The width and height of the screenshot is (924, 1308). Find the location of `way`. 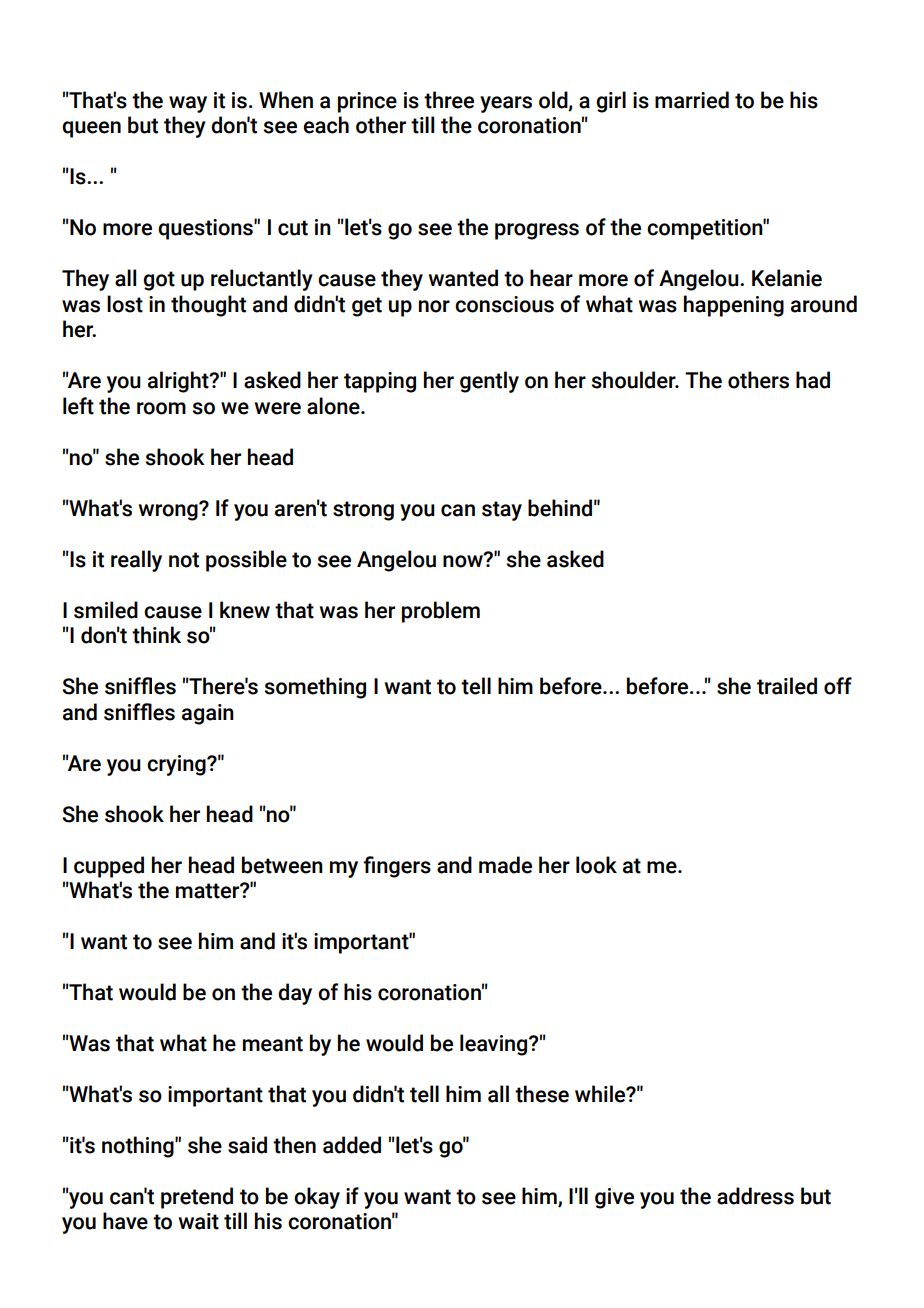

way is located at coordinates (188, 104).
